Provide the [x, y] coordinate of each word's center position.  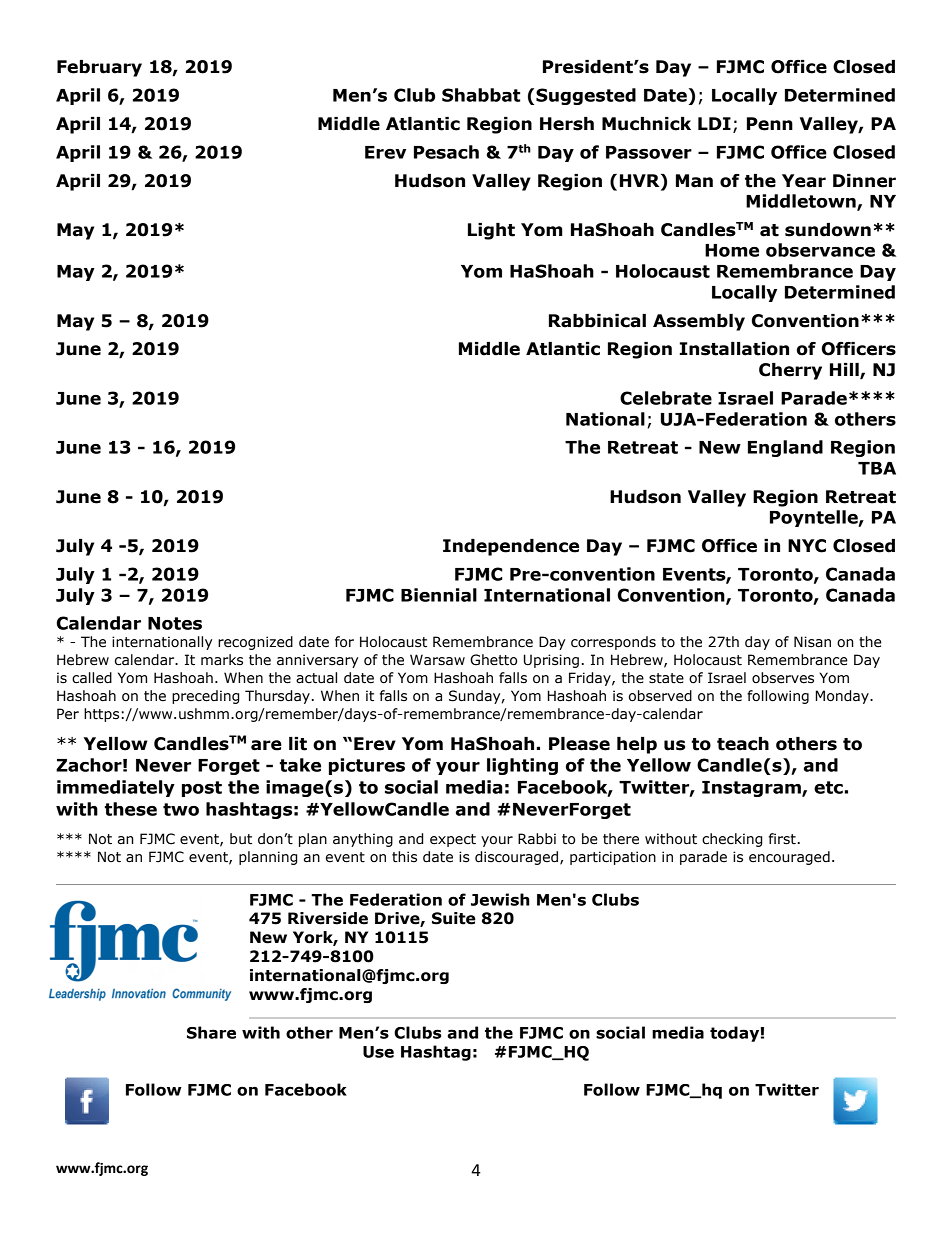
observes [783, 678]
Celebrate [666, 398]
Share [211, 1032]
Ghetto [493, 660]
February [99, 68]
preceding [205, 697]
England [785, 448]
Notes [175, 623]
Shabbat [481, 95]
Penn [770, 124]
